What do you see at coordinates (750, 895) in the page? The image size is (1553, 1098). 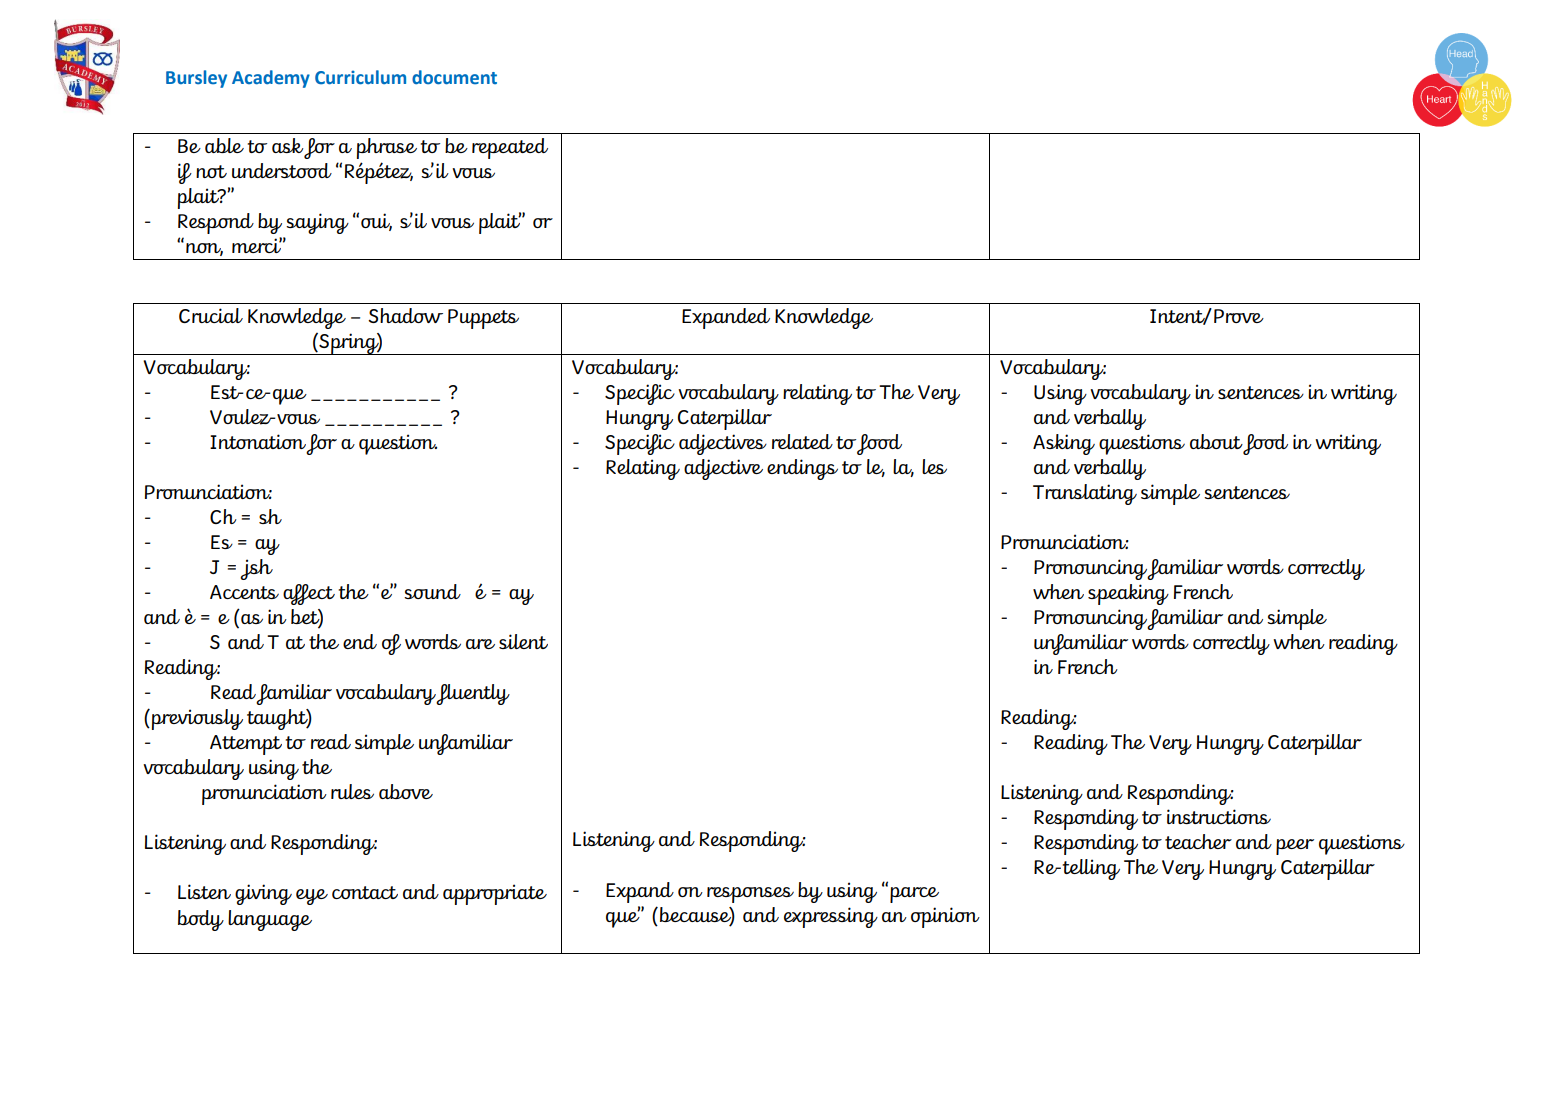 I see `responses` at bounding box center [750, 895].
